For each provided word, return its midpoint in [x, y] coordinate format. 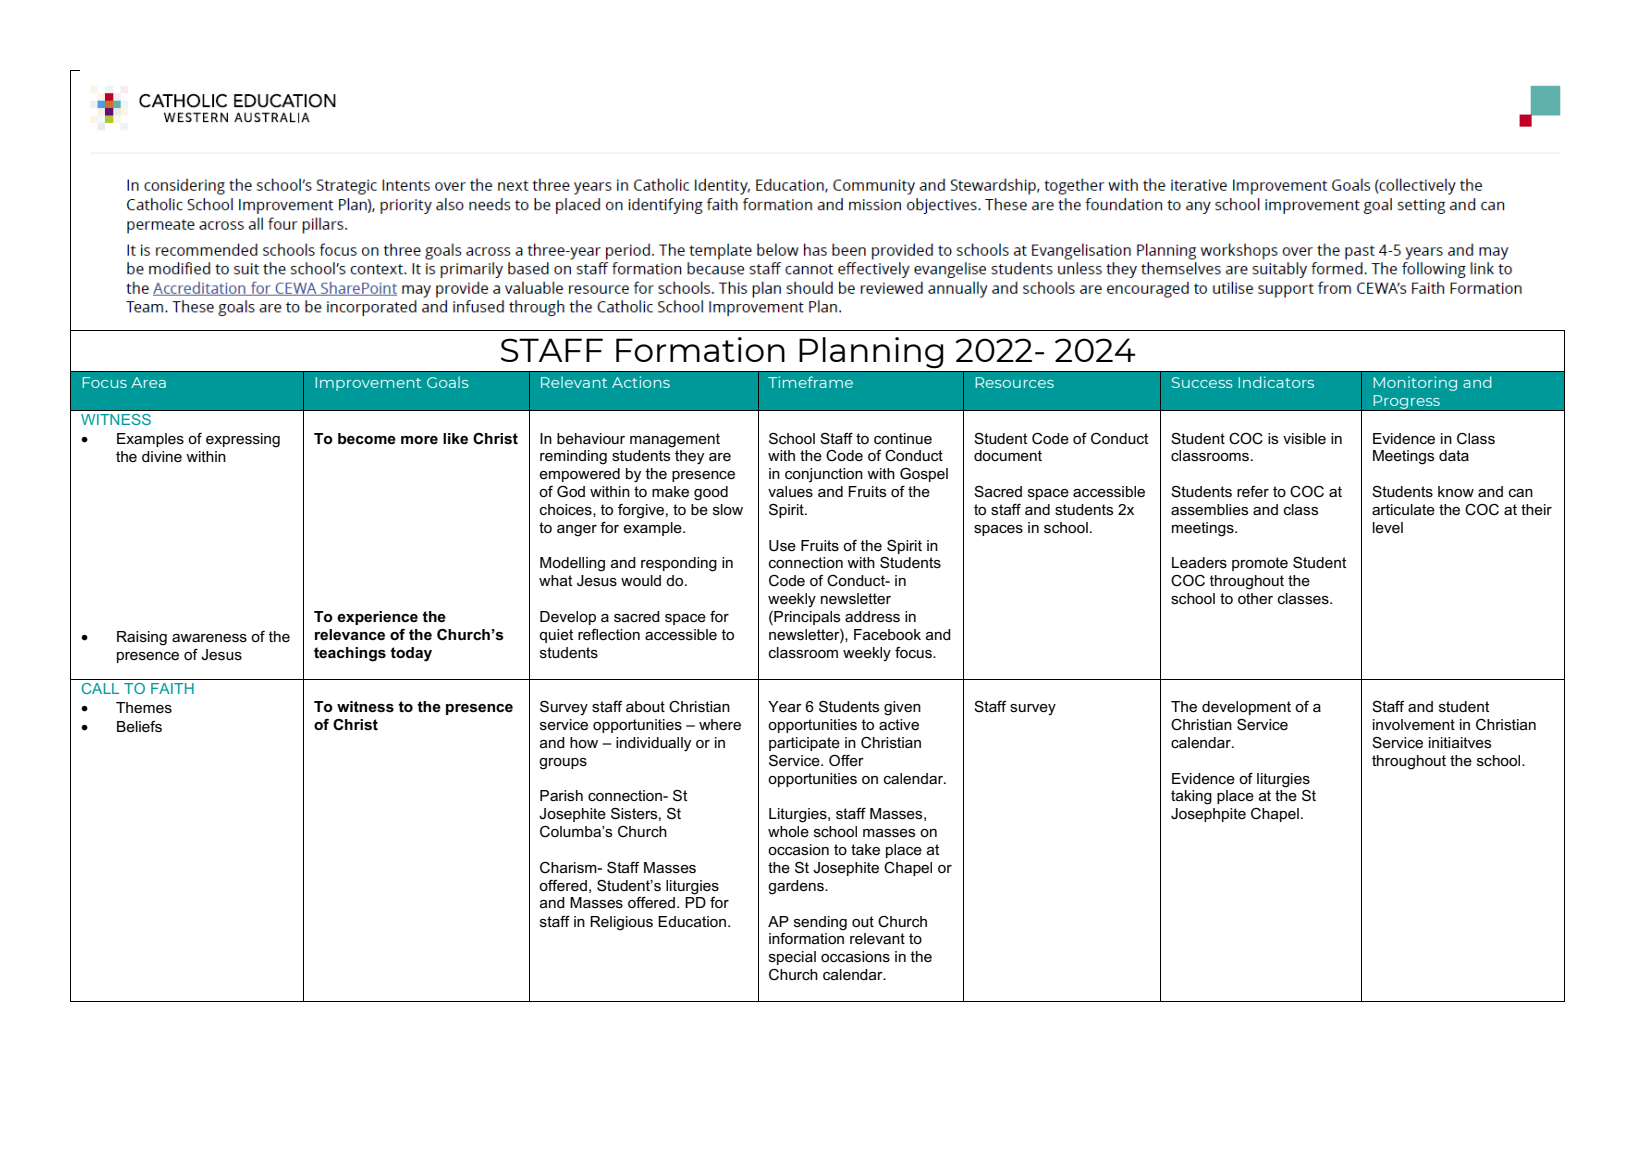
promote [1260, 564]
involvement [1414, 724]
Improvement [368, 384]
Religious [621, 923]
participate [804, 744]
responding [679, 564]
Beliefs [139, 726]
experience [377, 618]
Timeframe [810, 382]
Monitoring [1415, 383]
